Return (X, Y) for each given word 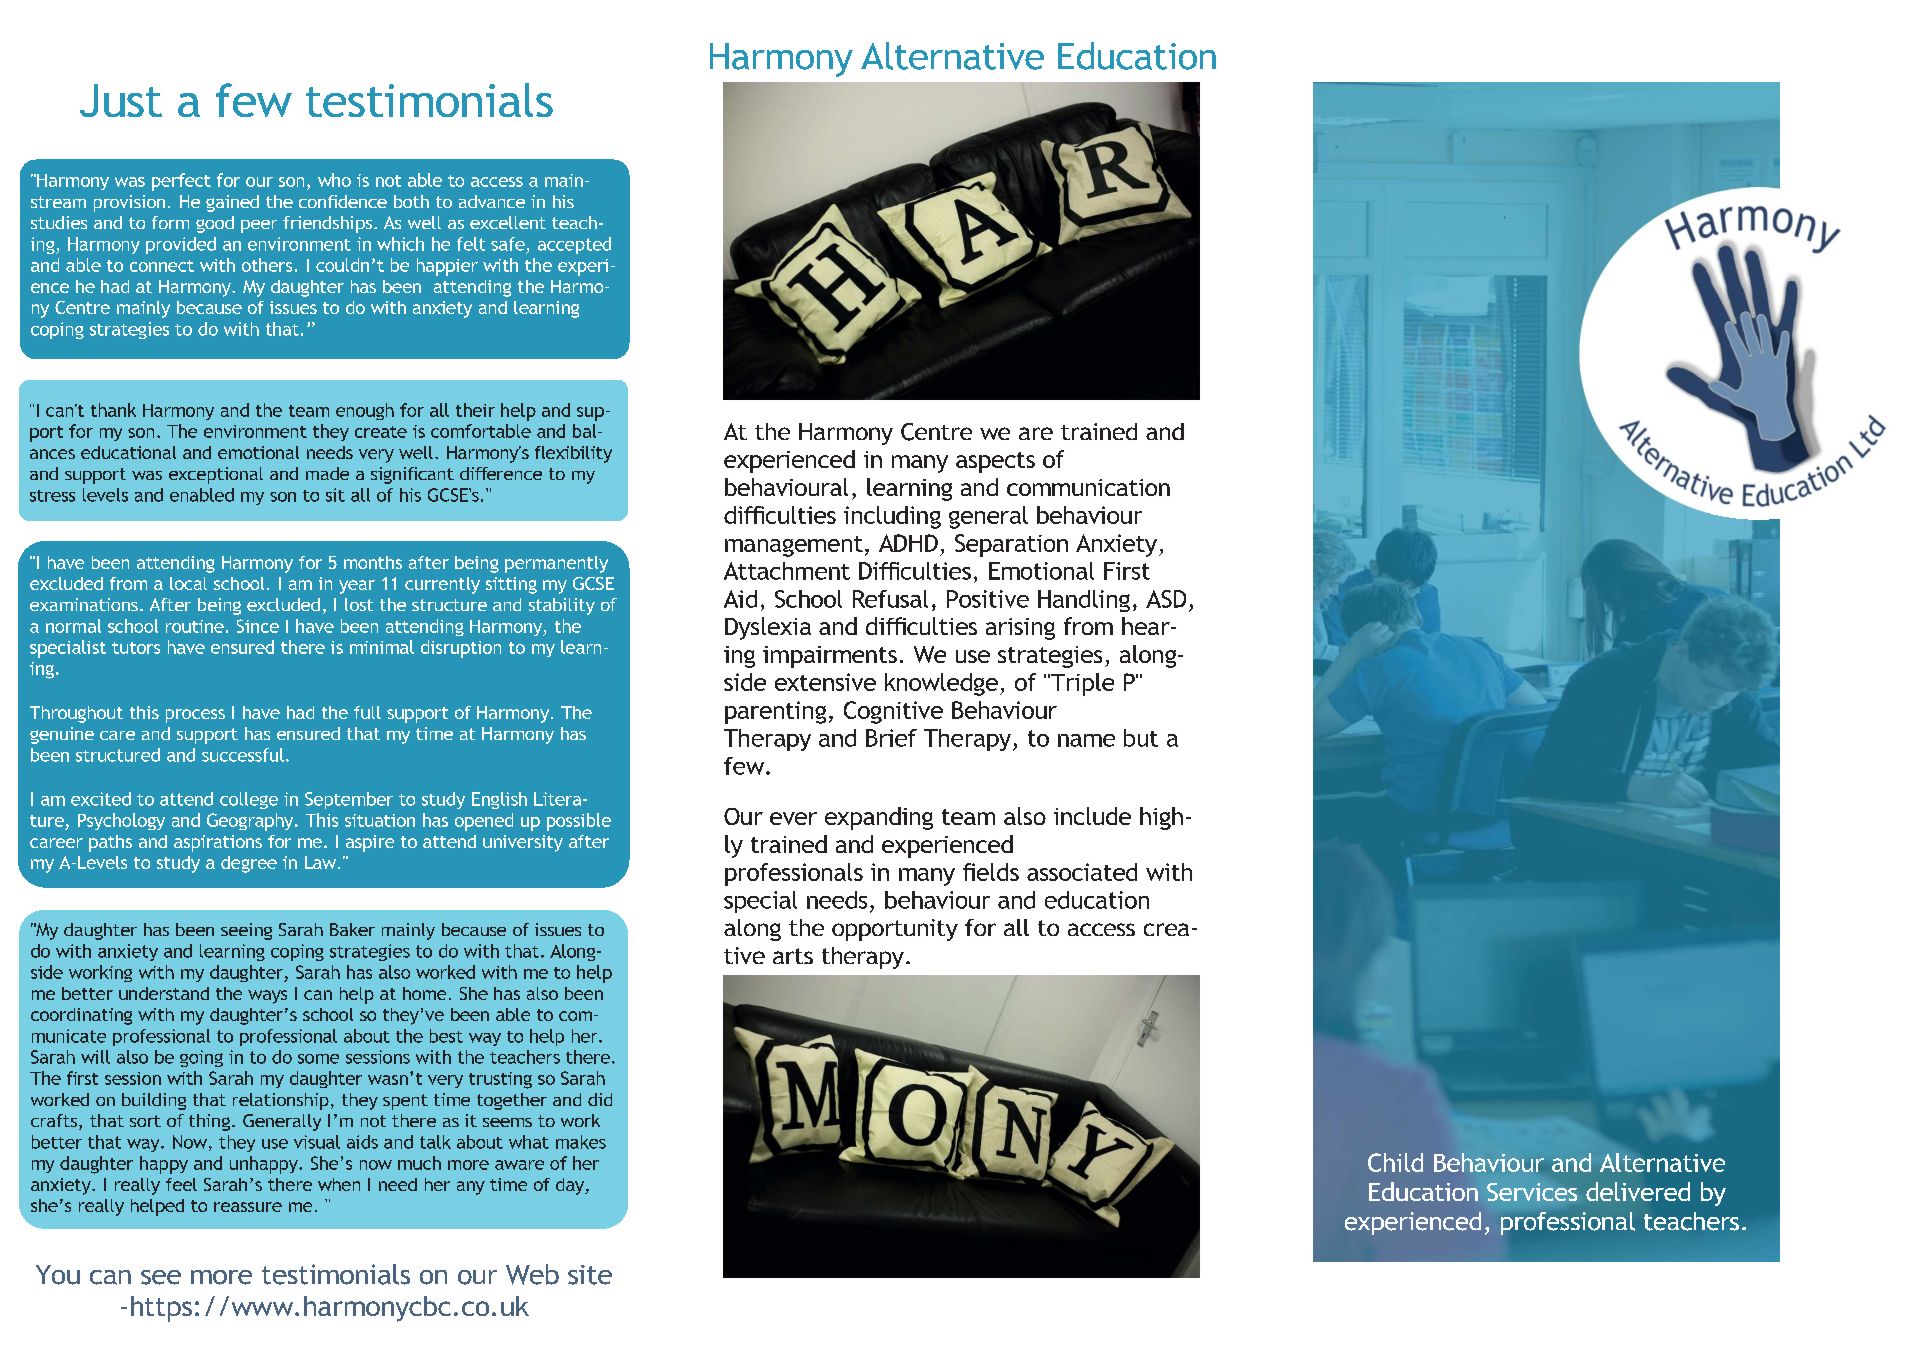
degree (249, 864)
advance (492, 201)
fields (991, 872)
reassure (248, 1207)
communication (1088, 487)
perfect (181, 182)
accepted (574, 245)
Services (1532, 1192)
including (892, 517)
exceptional (216, 475)
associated (1082, 872)
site (590, 1275)
